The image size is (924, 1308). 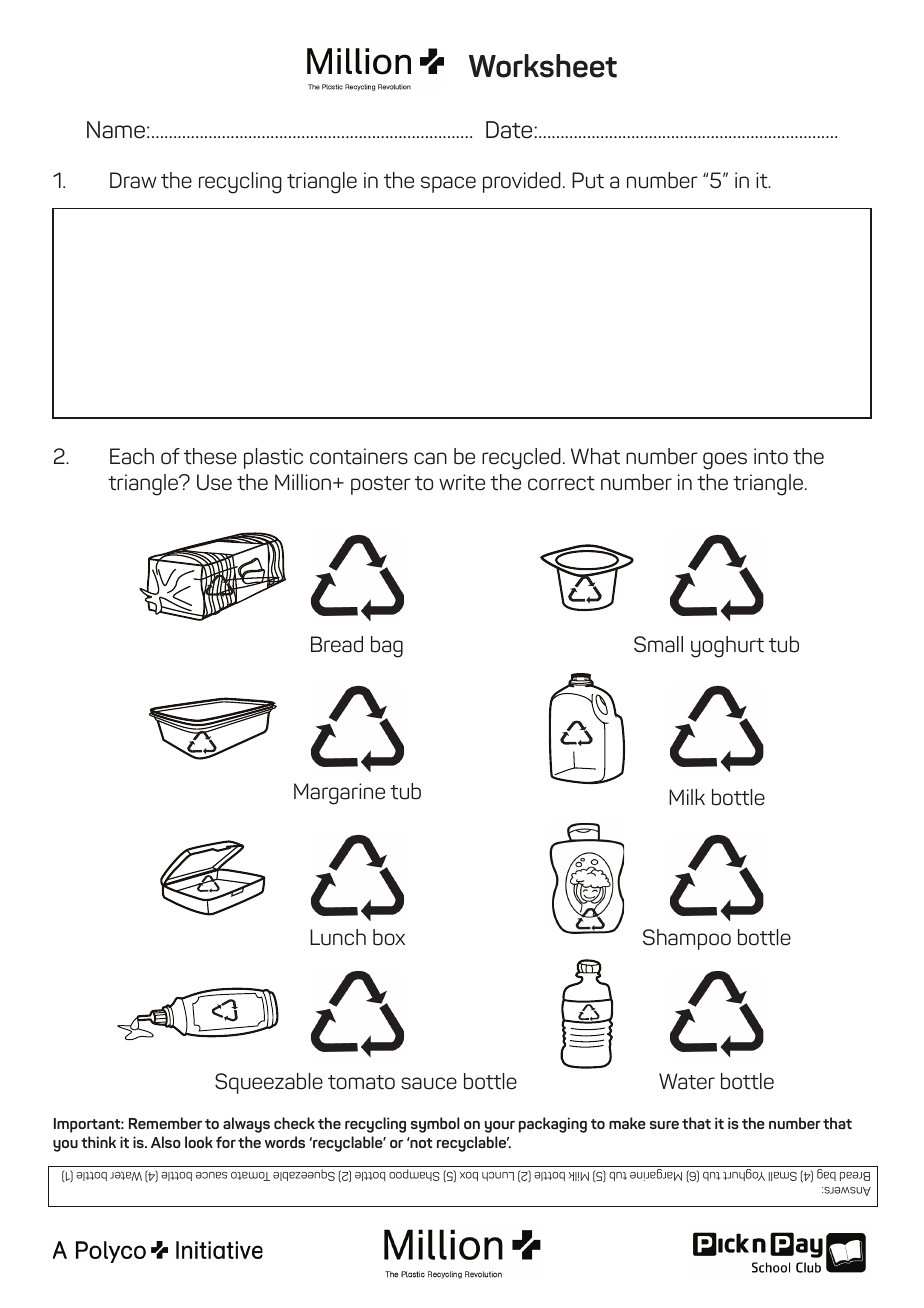 I want to click on correct, so click(x=561, y=483).
